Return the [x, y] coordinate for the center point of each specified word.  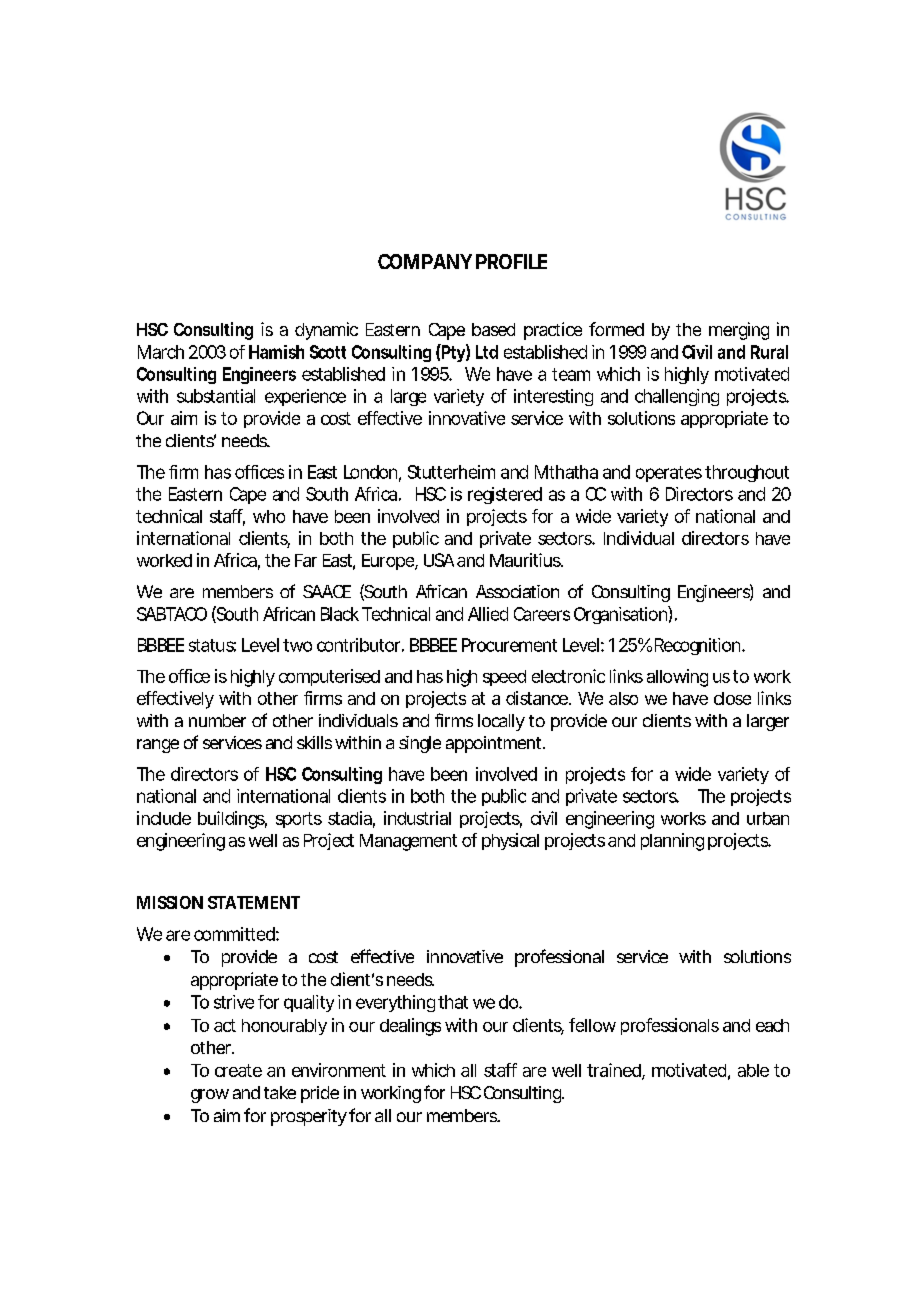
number [217, 720]
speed [504, 678]
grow [210, 1096]
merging [739, 331]
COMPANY [425, 261]
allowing [677, 678]
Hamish [276, 352]
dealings [410, 1027]
